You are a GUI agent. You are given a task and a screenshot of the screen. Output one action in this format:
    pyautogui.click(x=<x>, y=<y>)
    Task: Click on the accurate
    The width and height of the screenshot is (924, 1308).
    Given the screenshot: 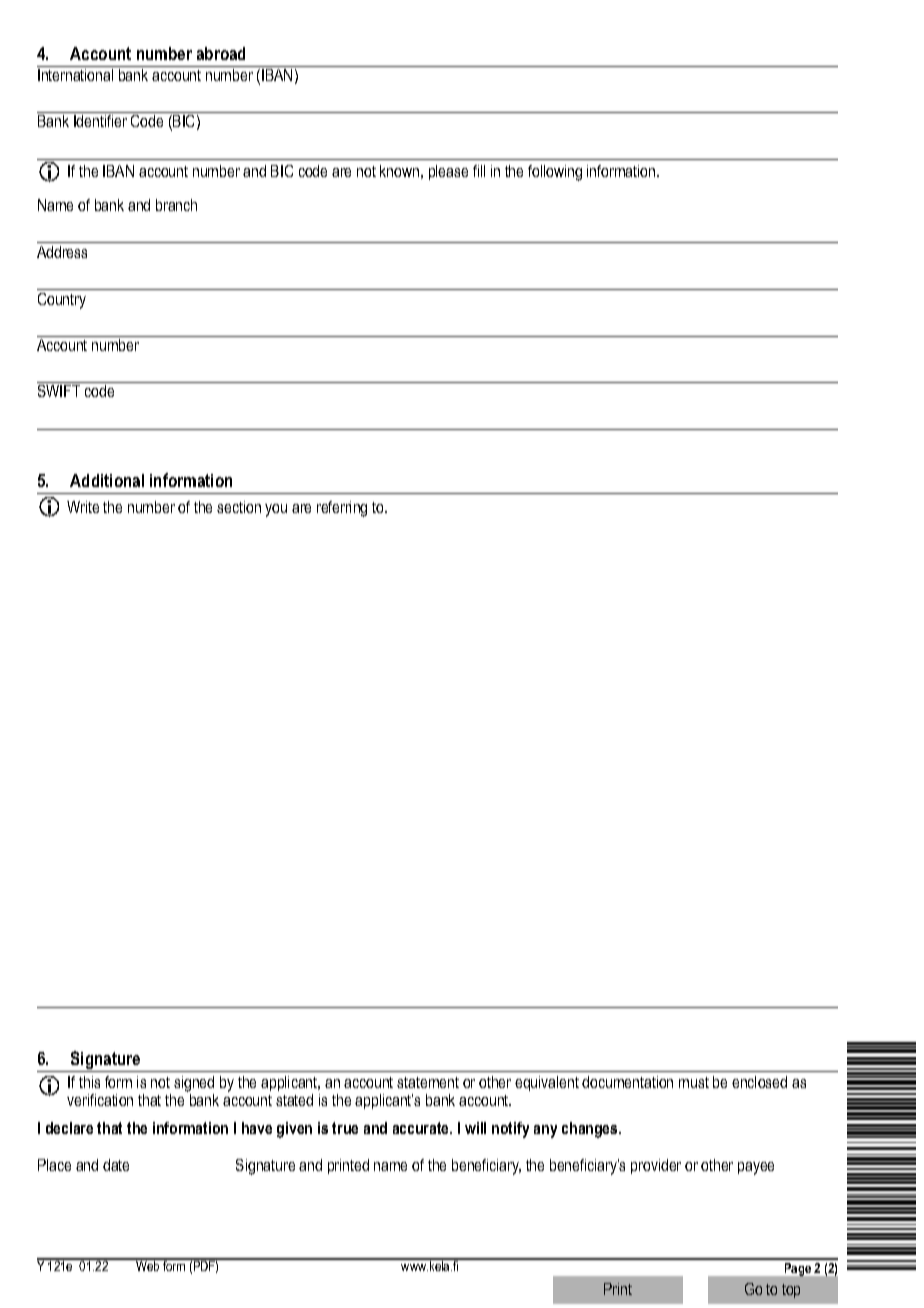 What is the action you would take?
    pyautogui.click(x=422, y=1128)
